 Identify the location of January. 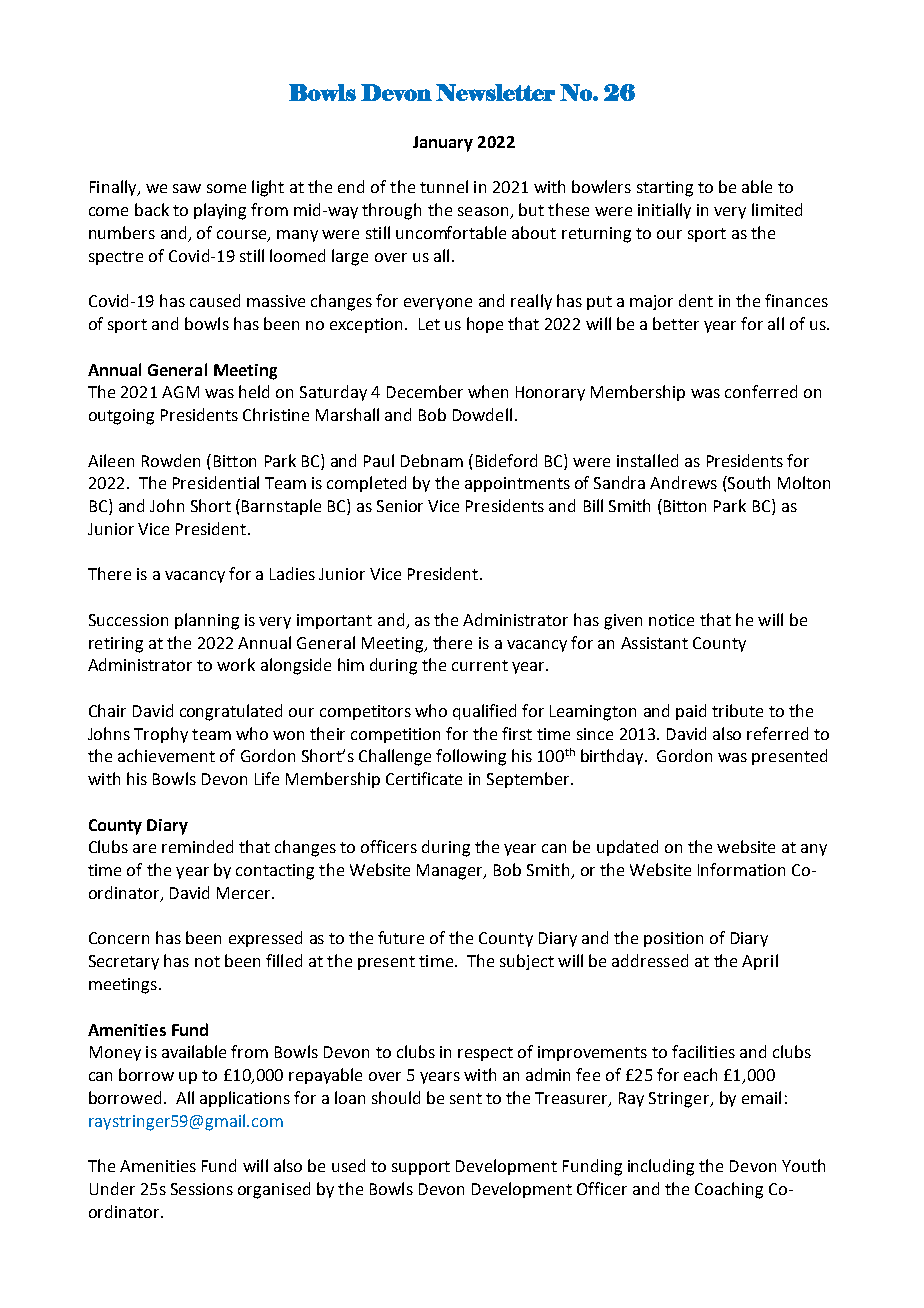
(443, 144).
